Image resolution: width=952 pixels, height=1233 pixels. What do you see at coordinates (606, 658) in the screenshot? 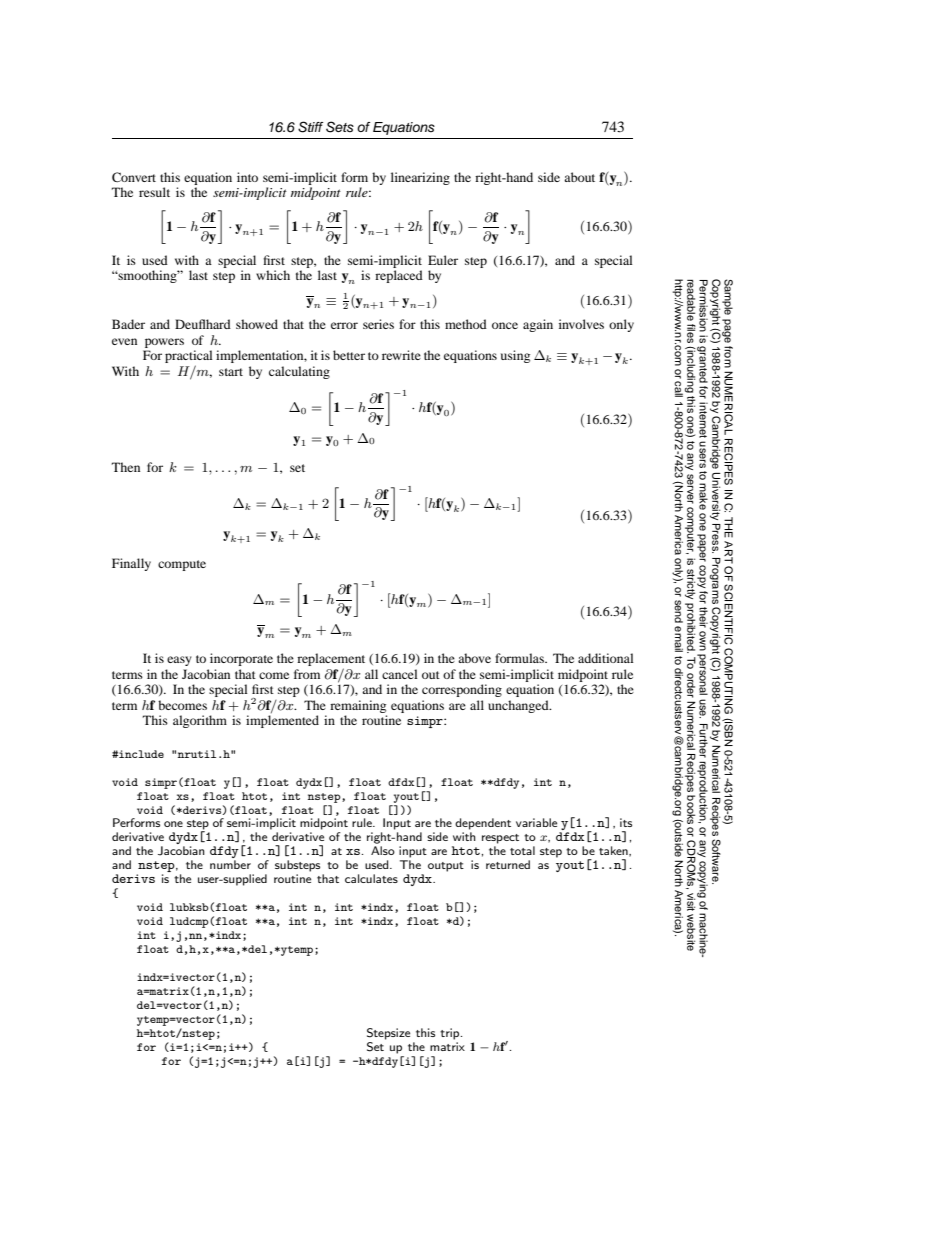
I see `additional` at bounding box center [606, 658].
